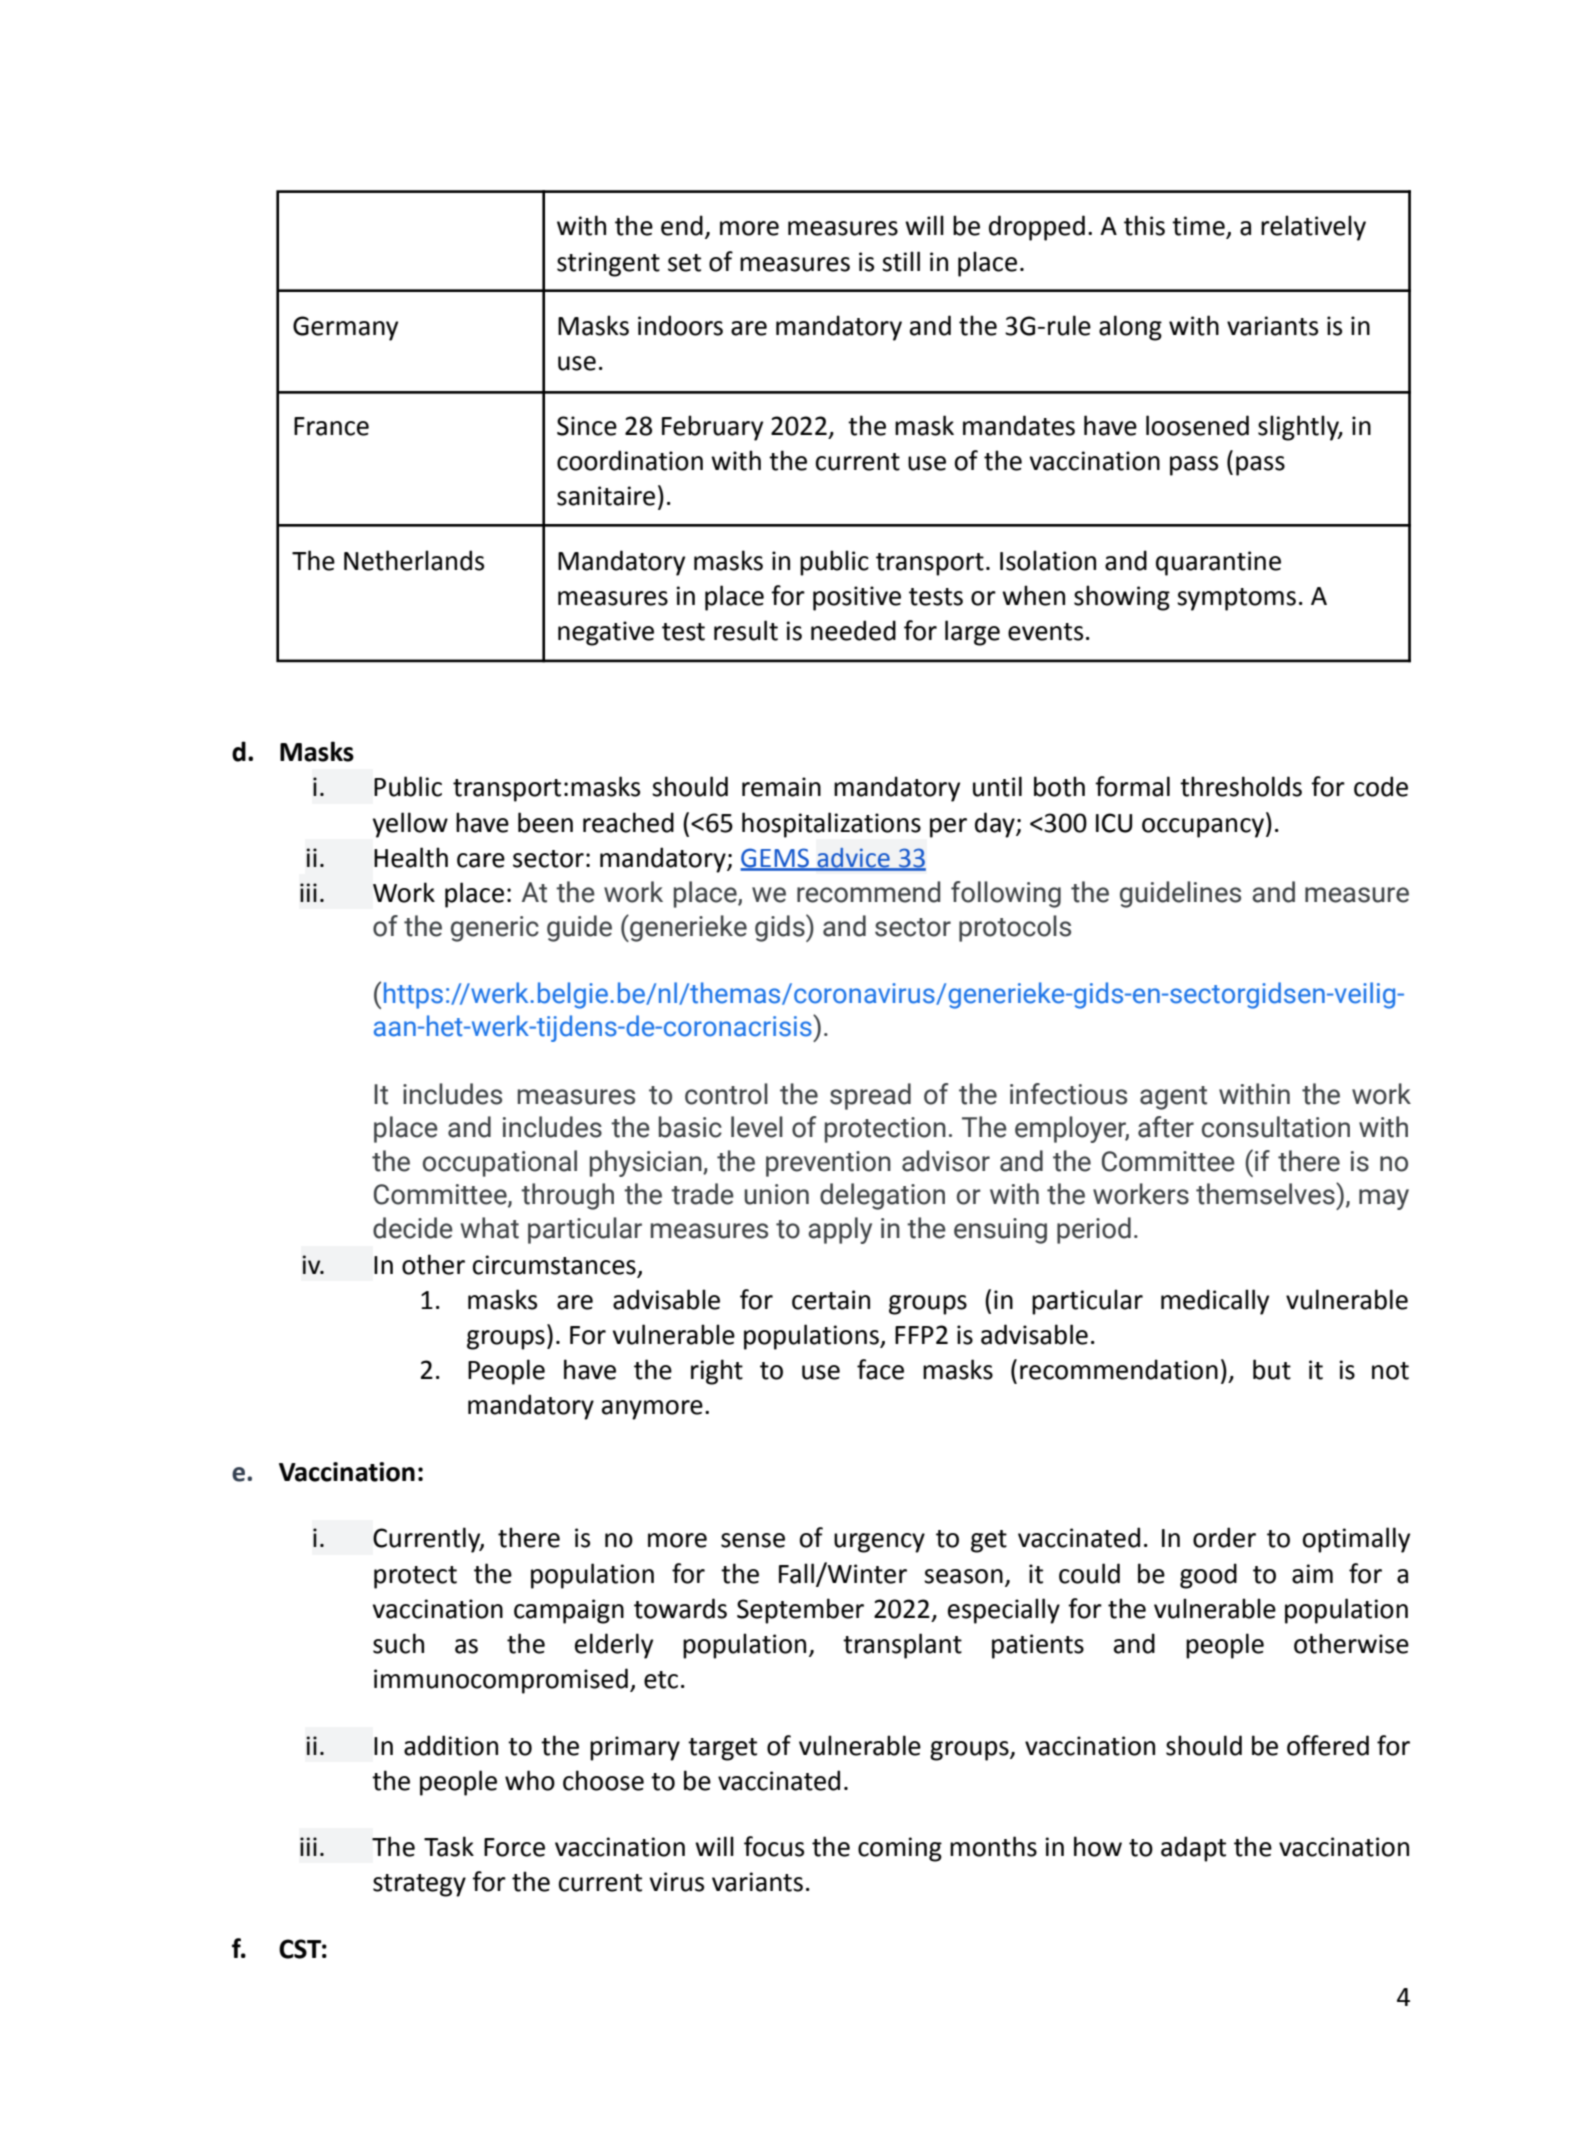 The image size is (1596, 2130). I want to click on Task, so click(449, 1846).
